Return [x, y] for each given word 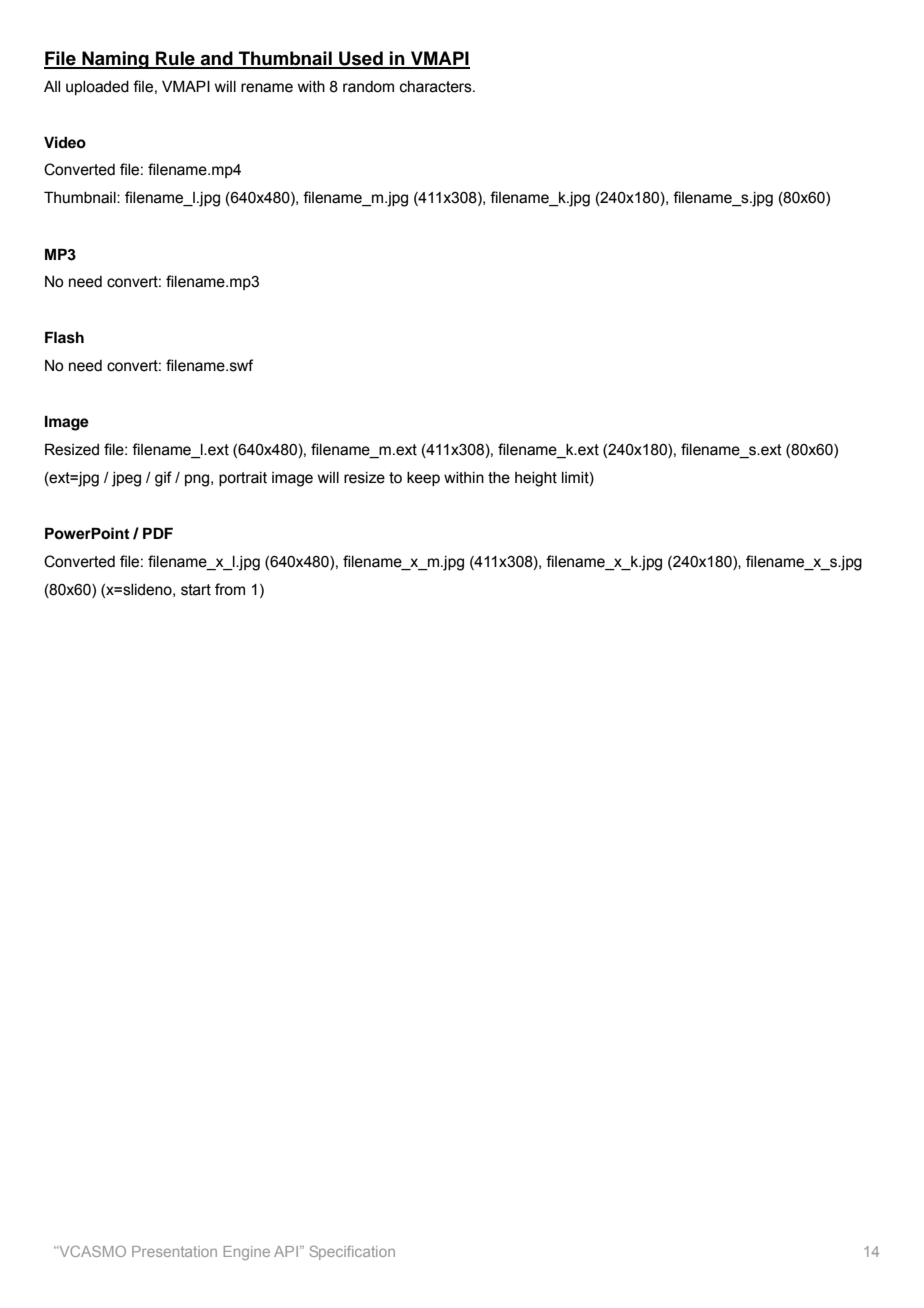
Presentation [174, 1251]
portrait [243, 479]
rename [267, 88]
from [230, 589]
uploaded [97, 88]
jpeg [126, 479]
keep [423, 479]
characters [437, 87]
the [499, 478]
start [196, 590]
